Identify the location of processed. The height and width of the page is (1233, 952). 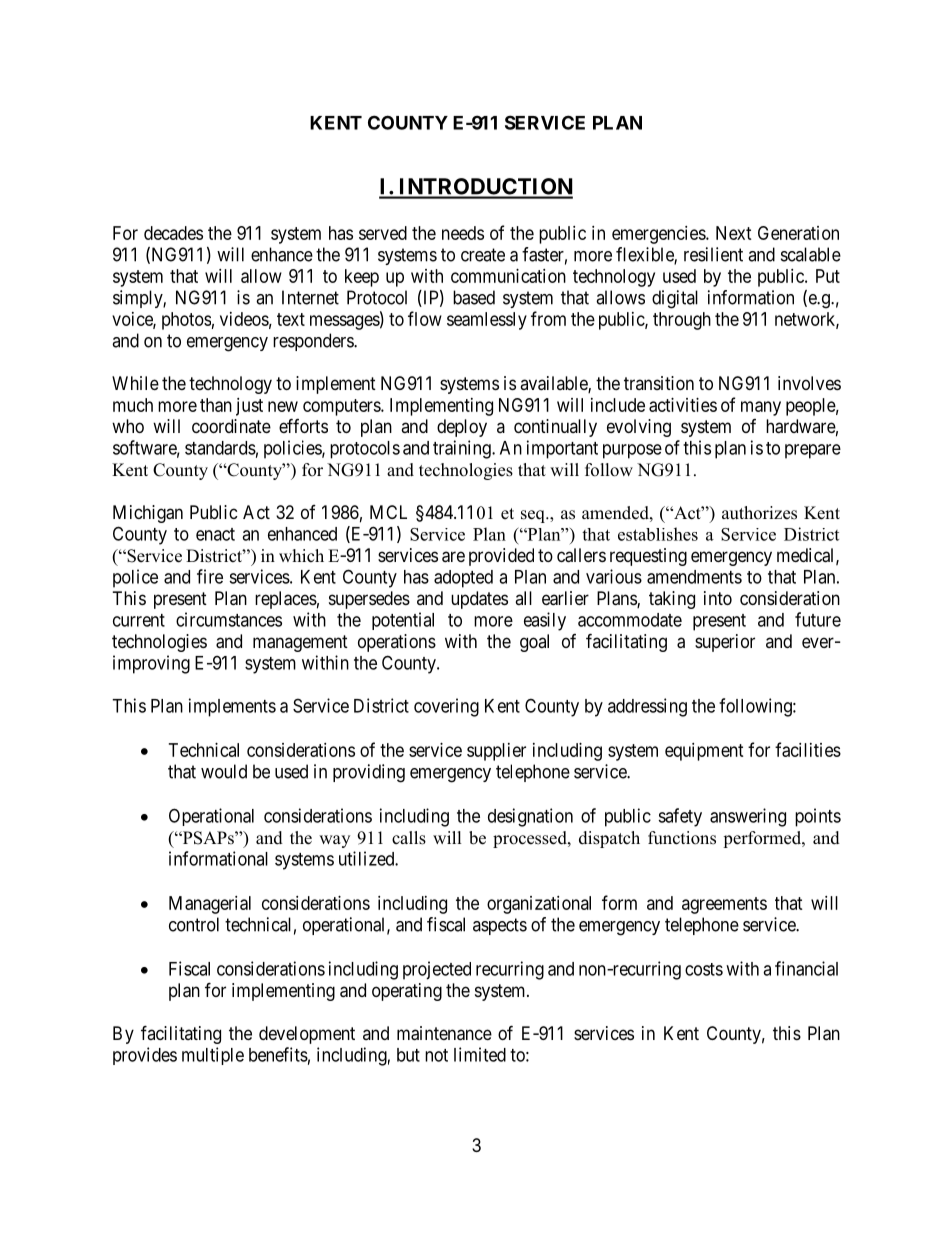
(531, 839).
